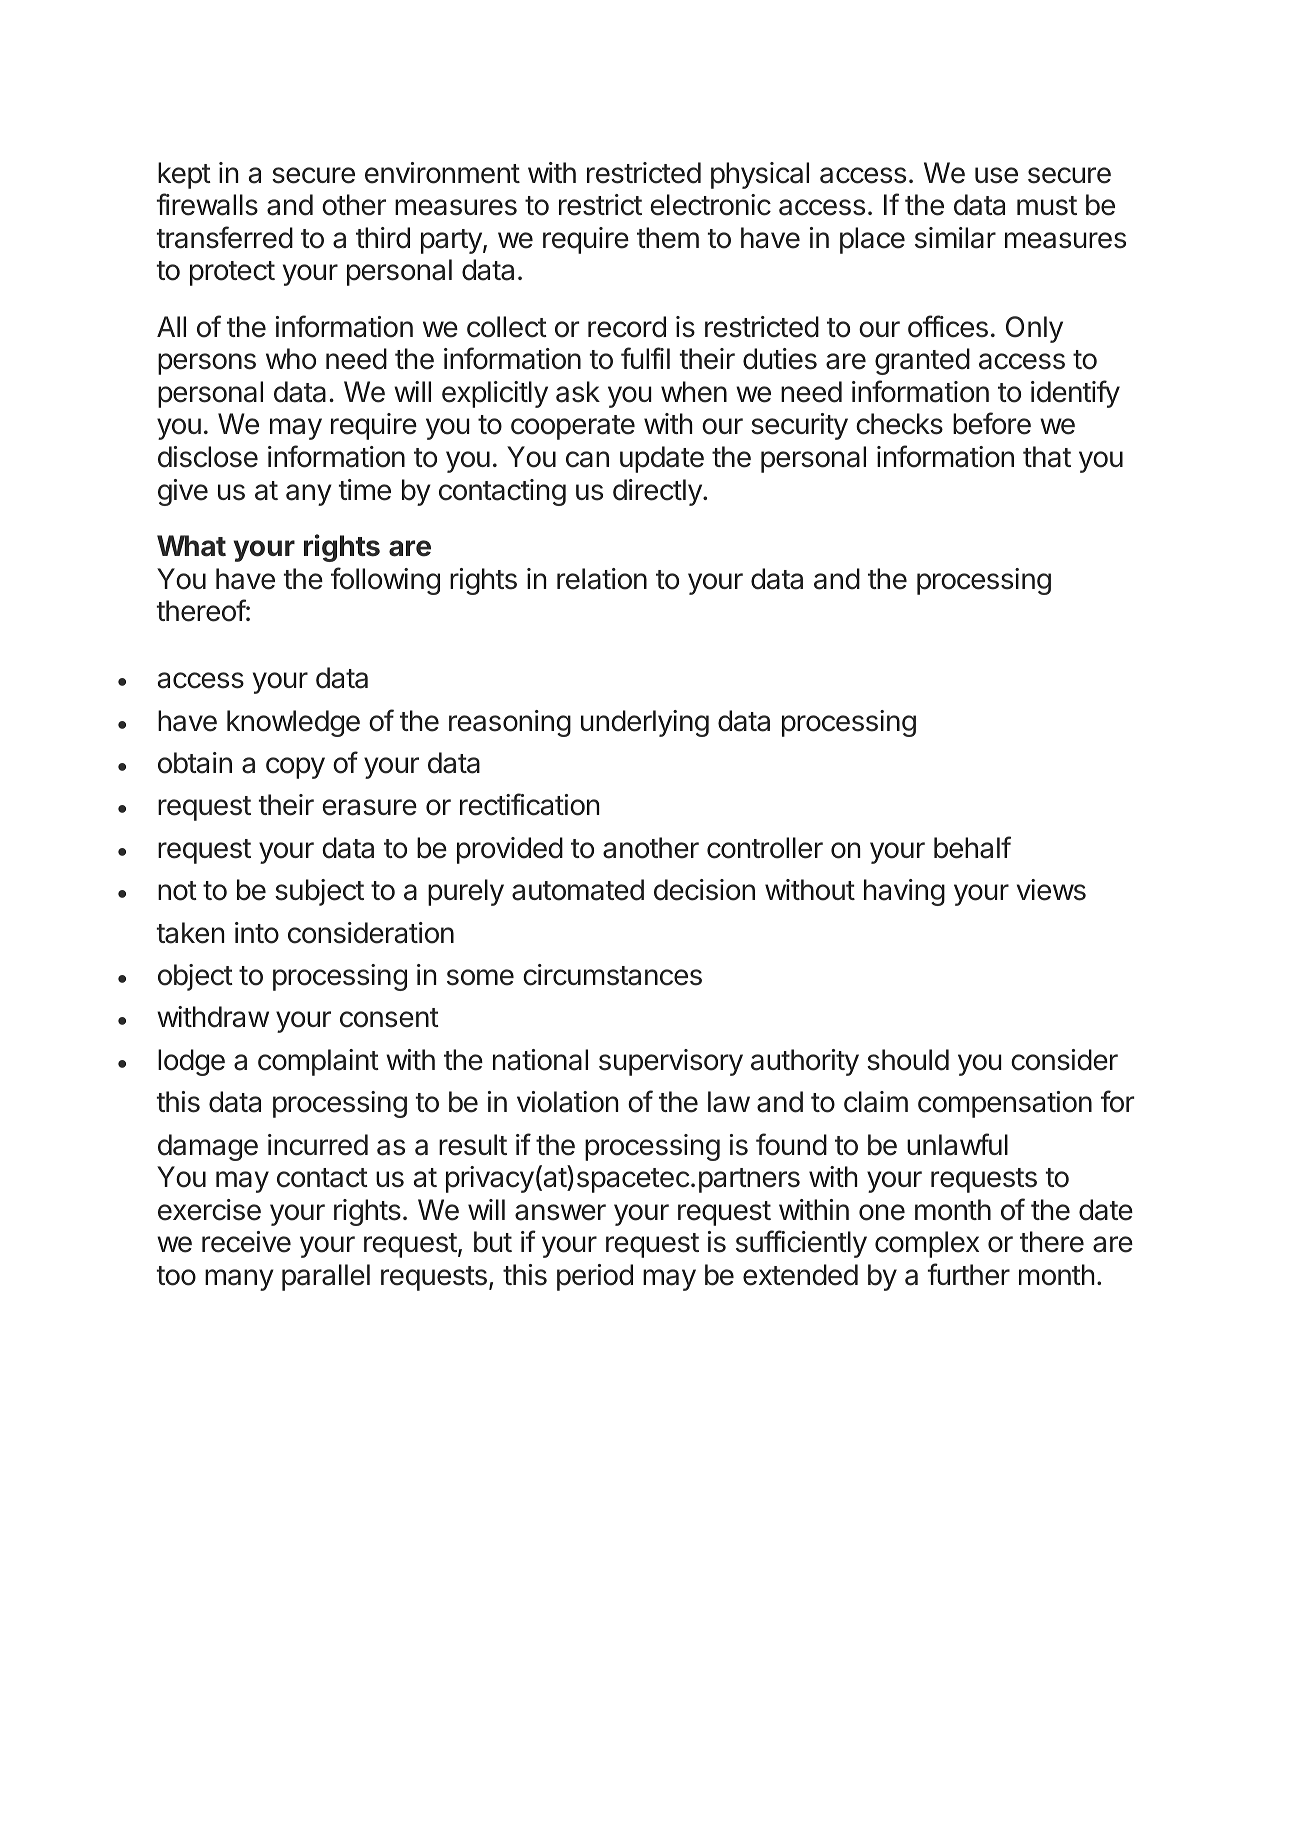  What do you see at coordinates (904, 892) in the image?
I see `having` at bounding box center [904, 892].
